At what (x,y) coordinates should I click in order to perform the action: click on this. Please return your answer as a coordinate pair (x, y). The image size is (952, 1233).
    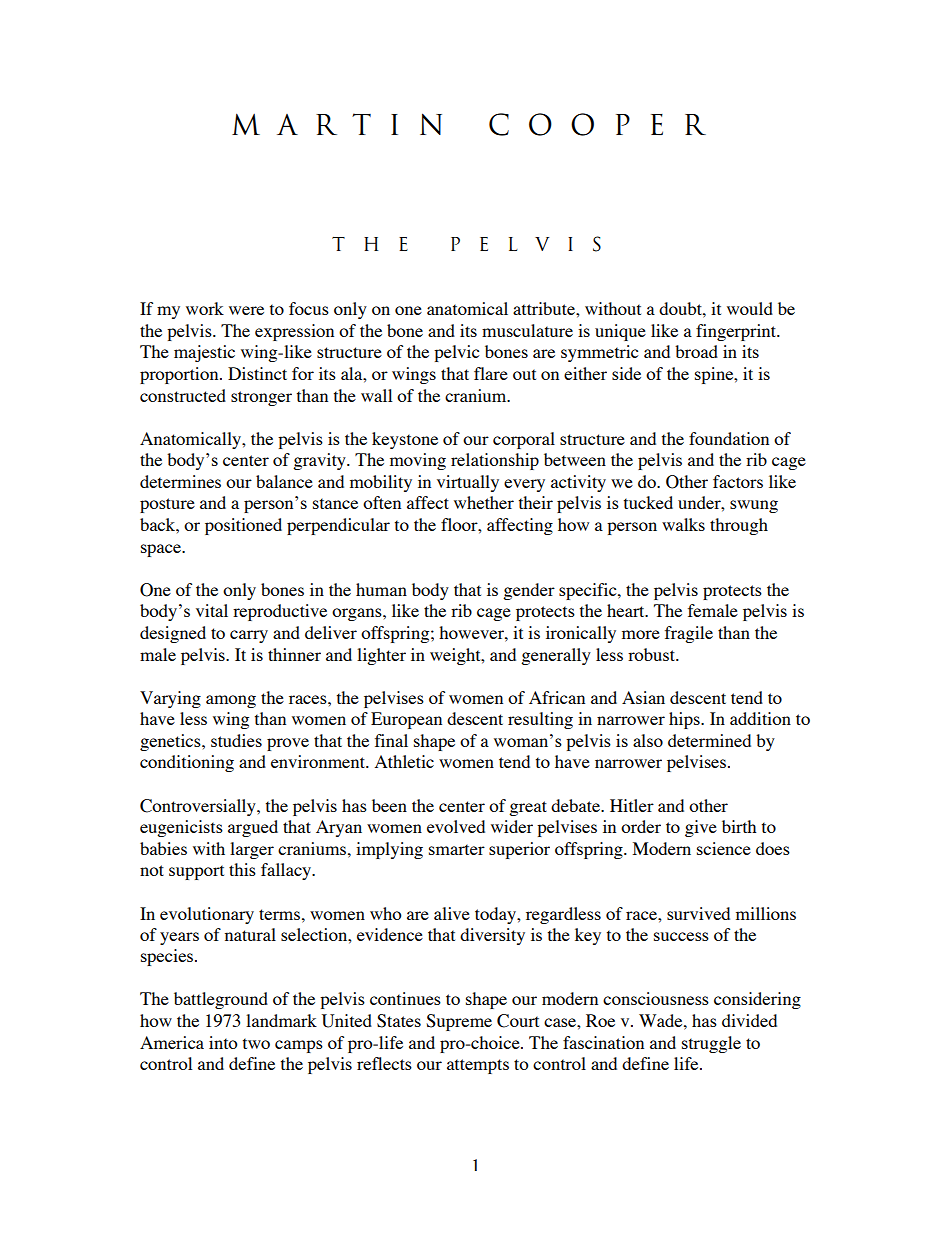
    Looking at the image, I should click on (242, 869).
